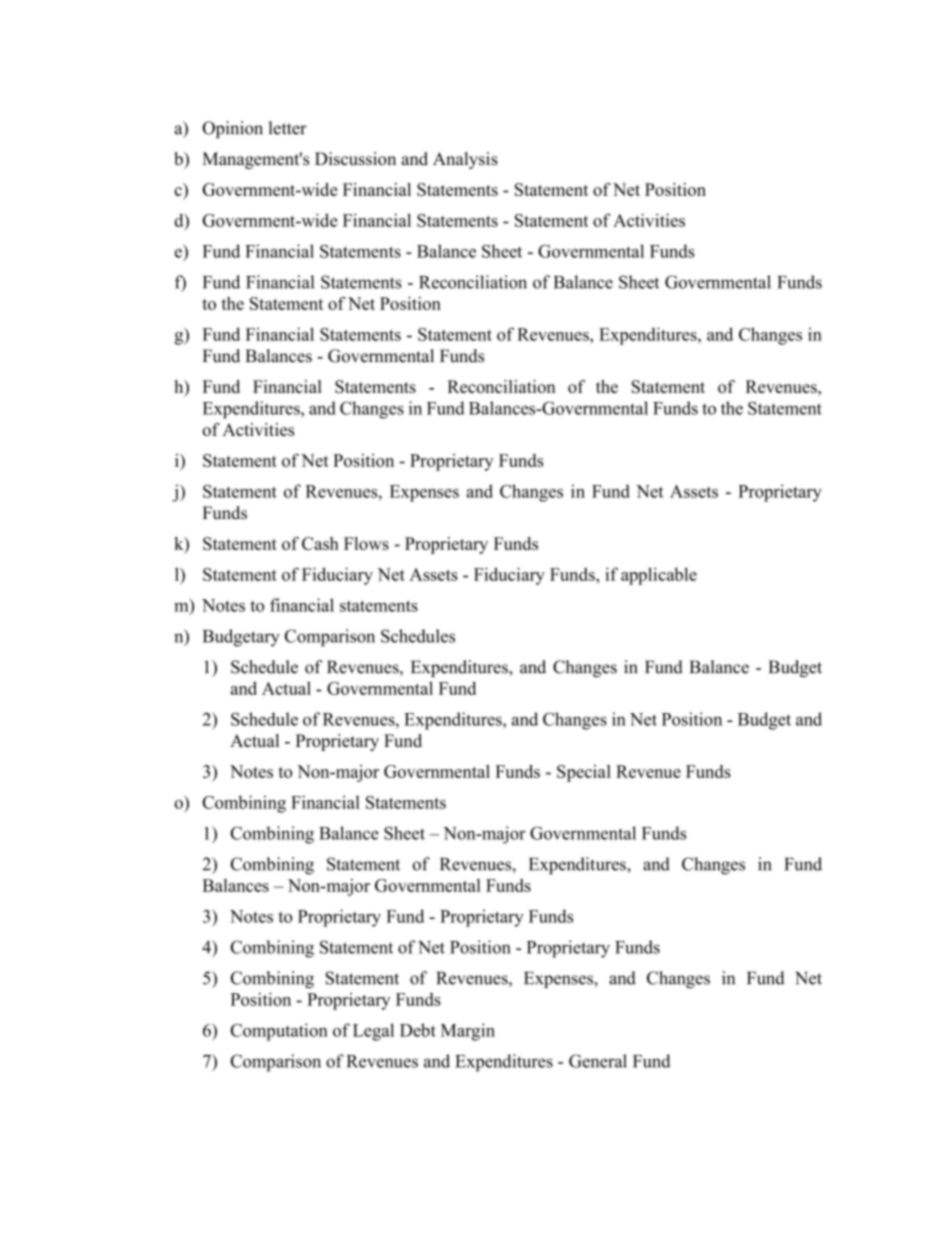 The height and width of the screenshot is (1233, 952). I want to click on Analysis, so click(465, 160).
